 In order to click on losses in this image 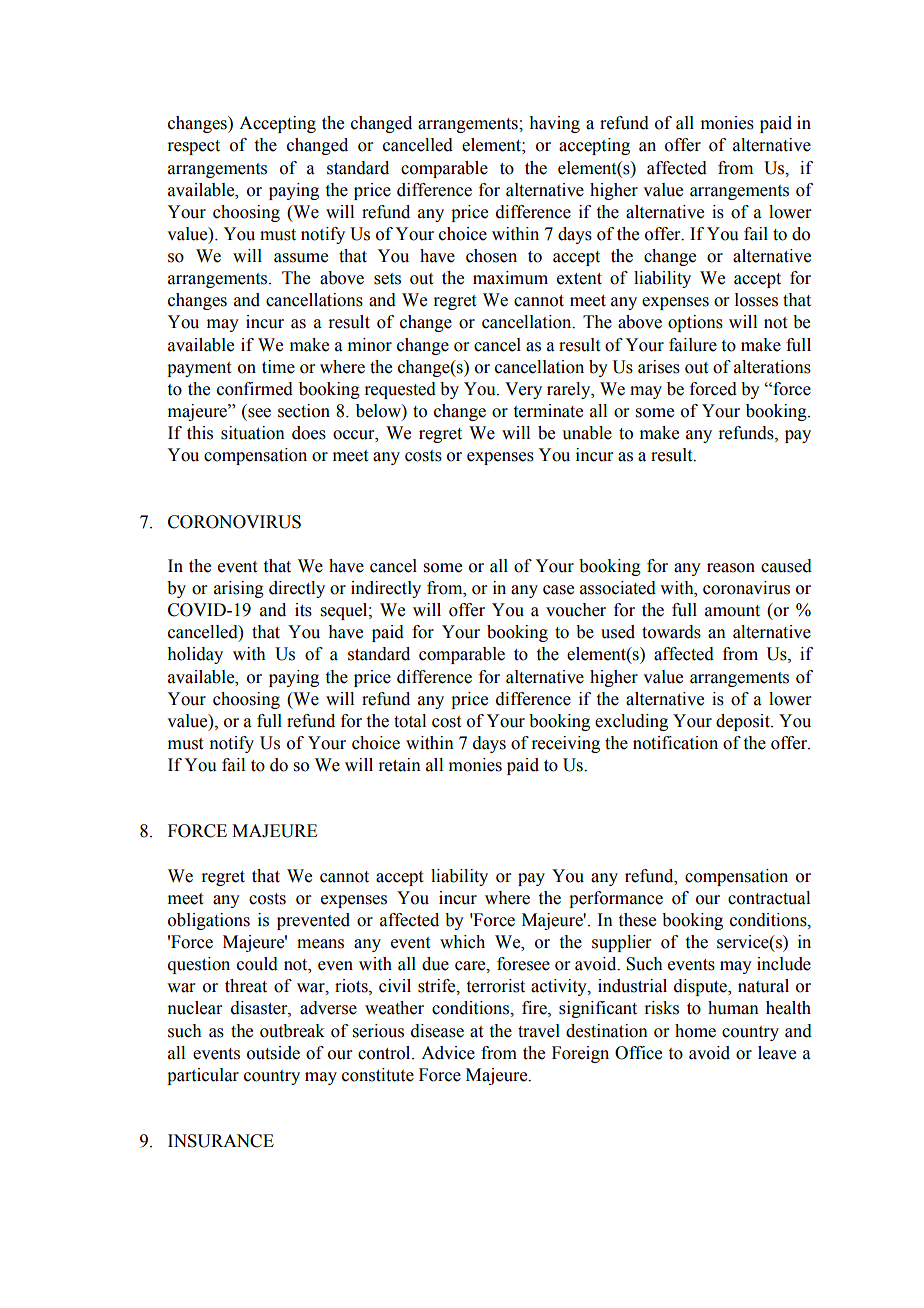, I will do `click(756, 300)`.
